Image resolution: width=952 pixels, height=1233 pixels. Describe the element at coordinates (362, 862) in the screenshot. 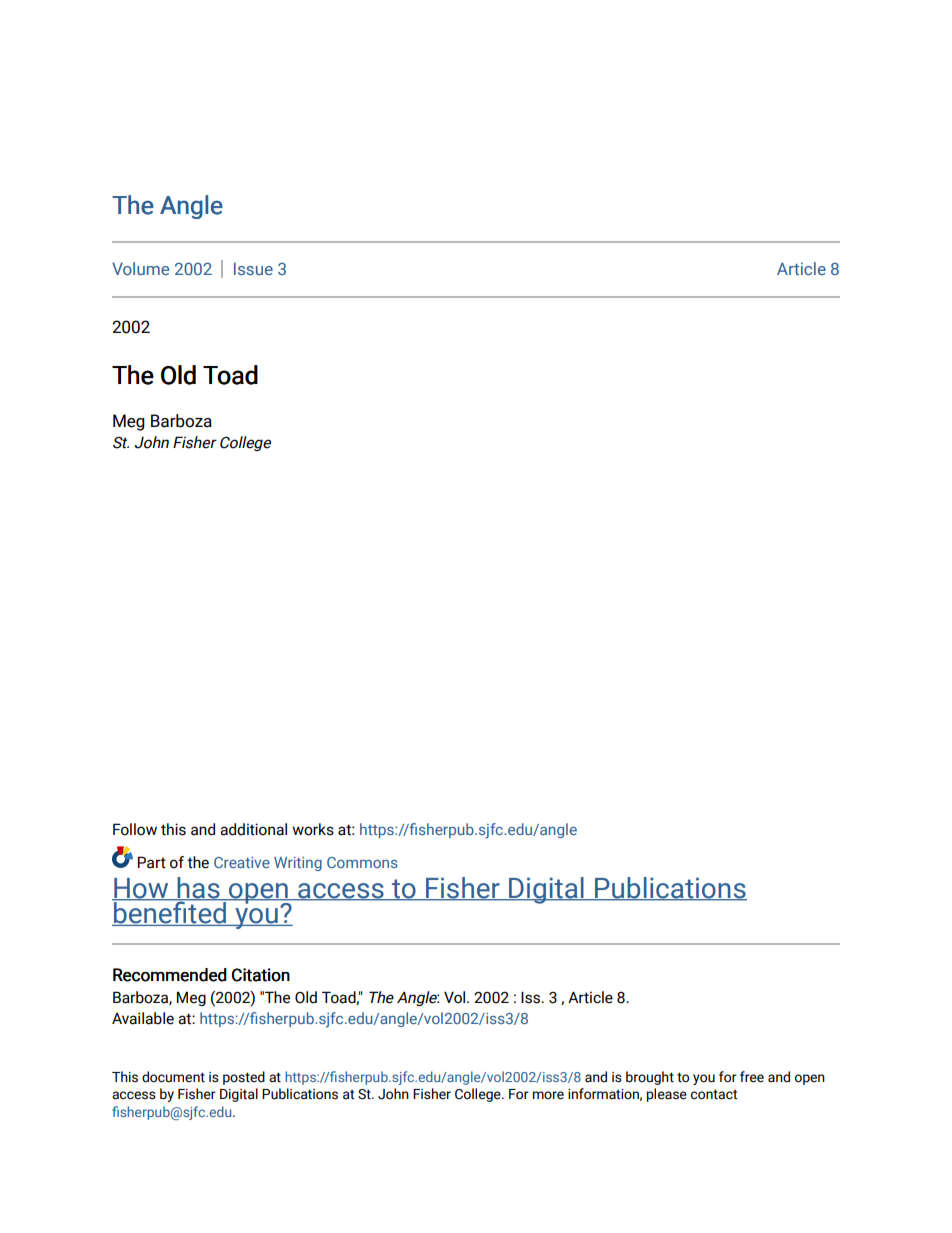

I see `Commons` at that location.
